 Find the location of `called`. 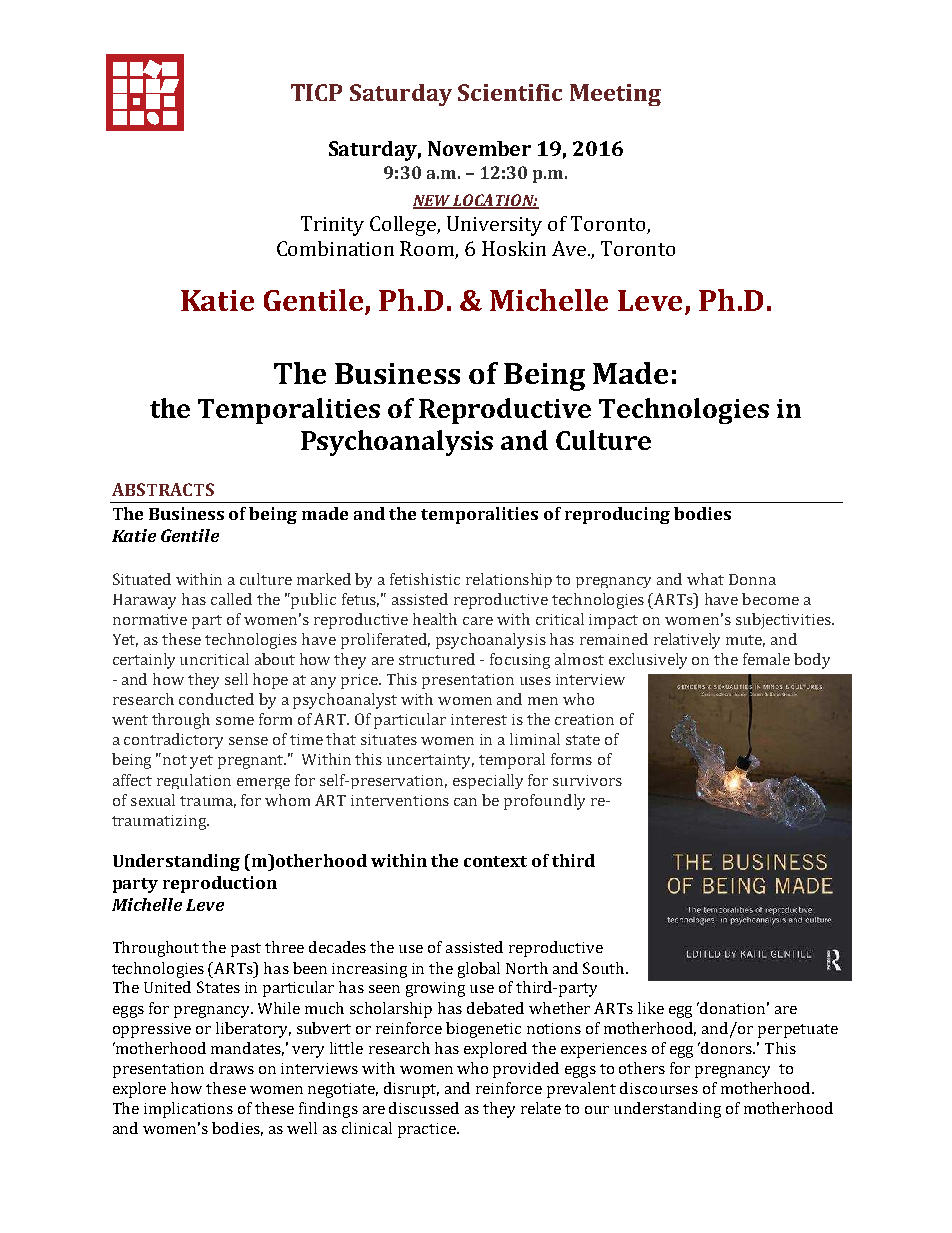

called is located at coordinates (231, 599).
